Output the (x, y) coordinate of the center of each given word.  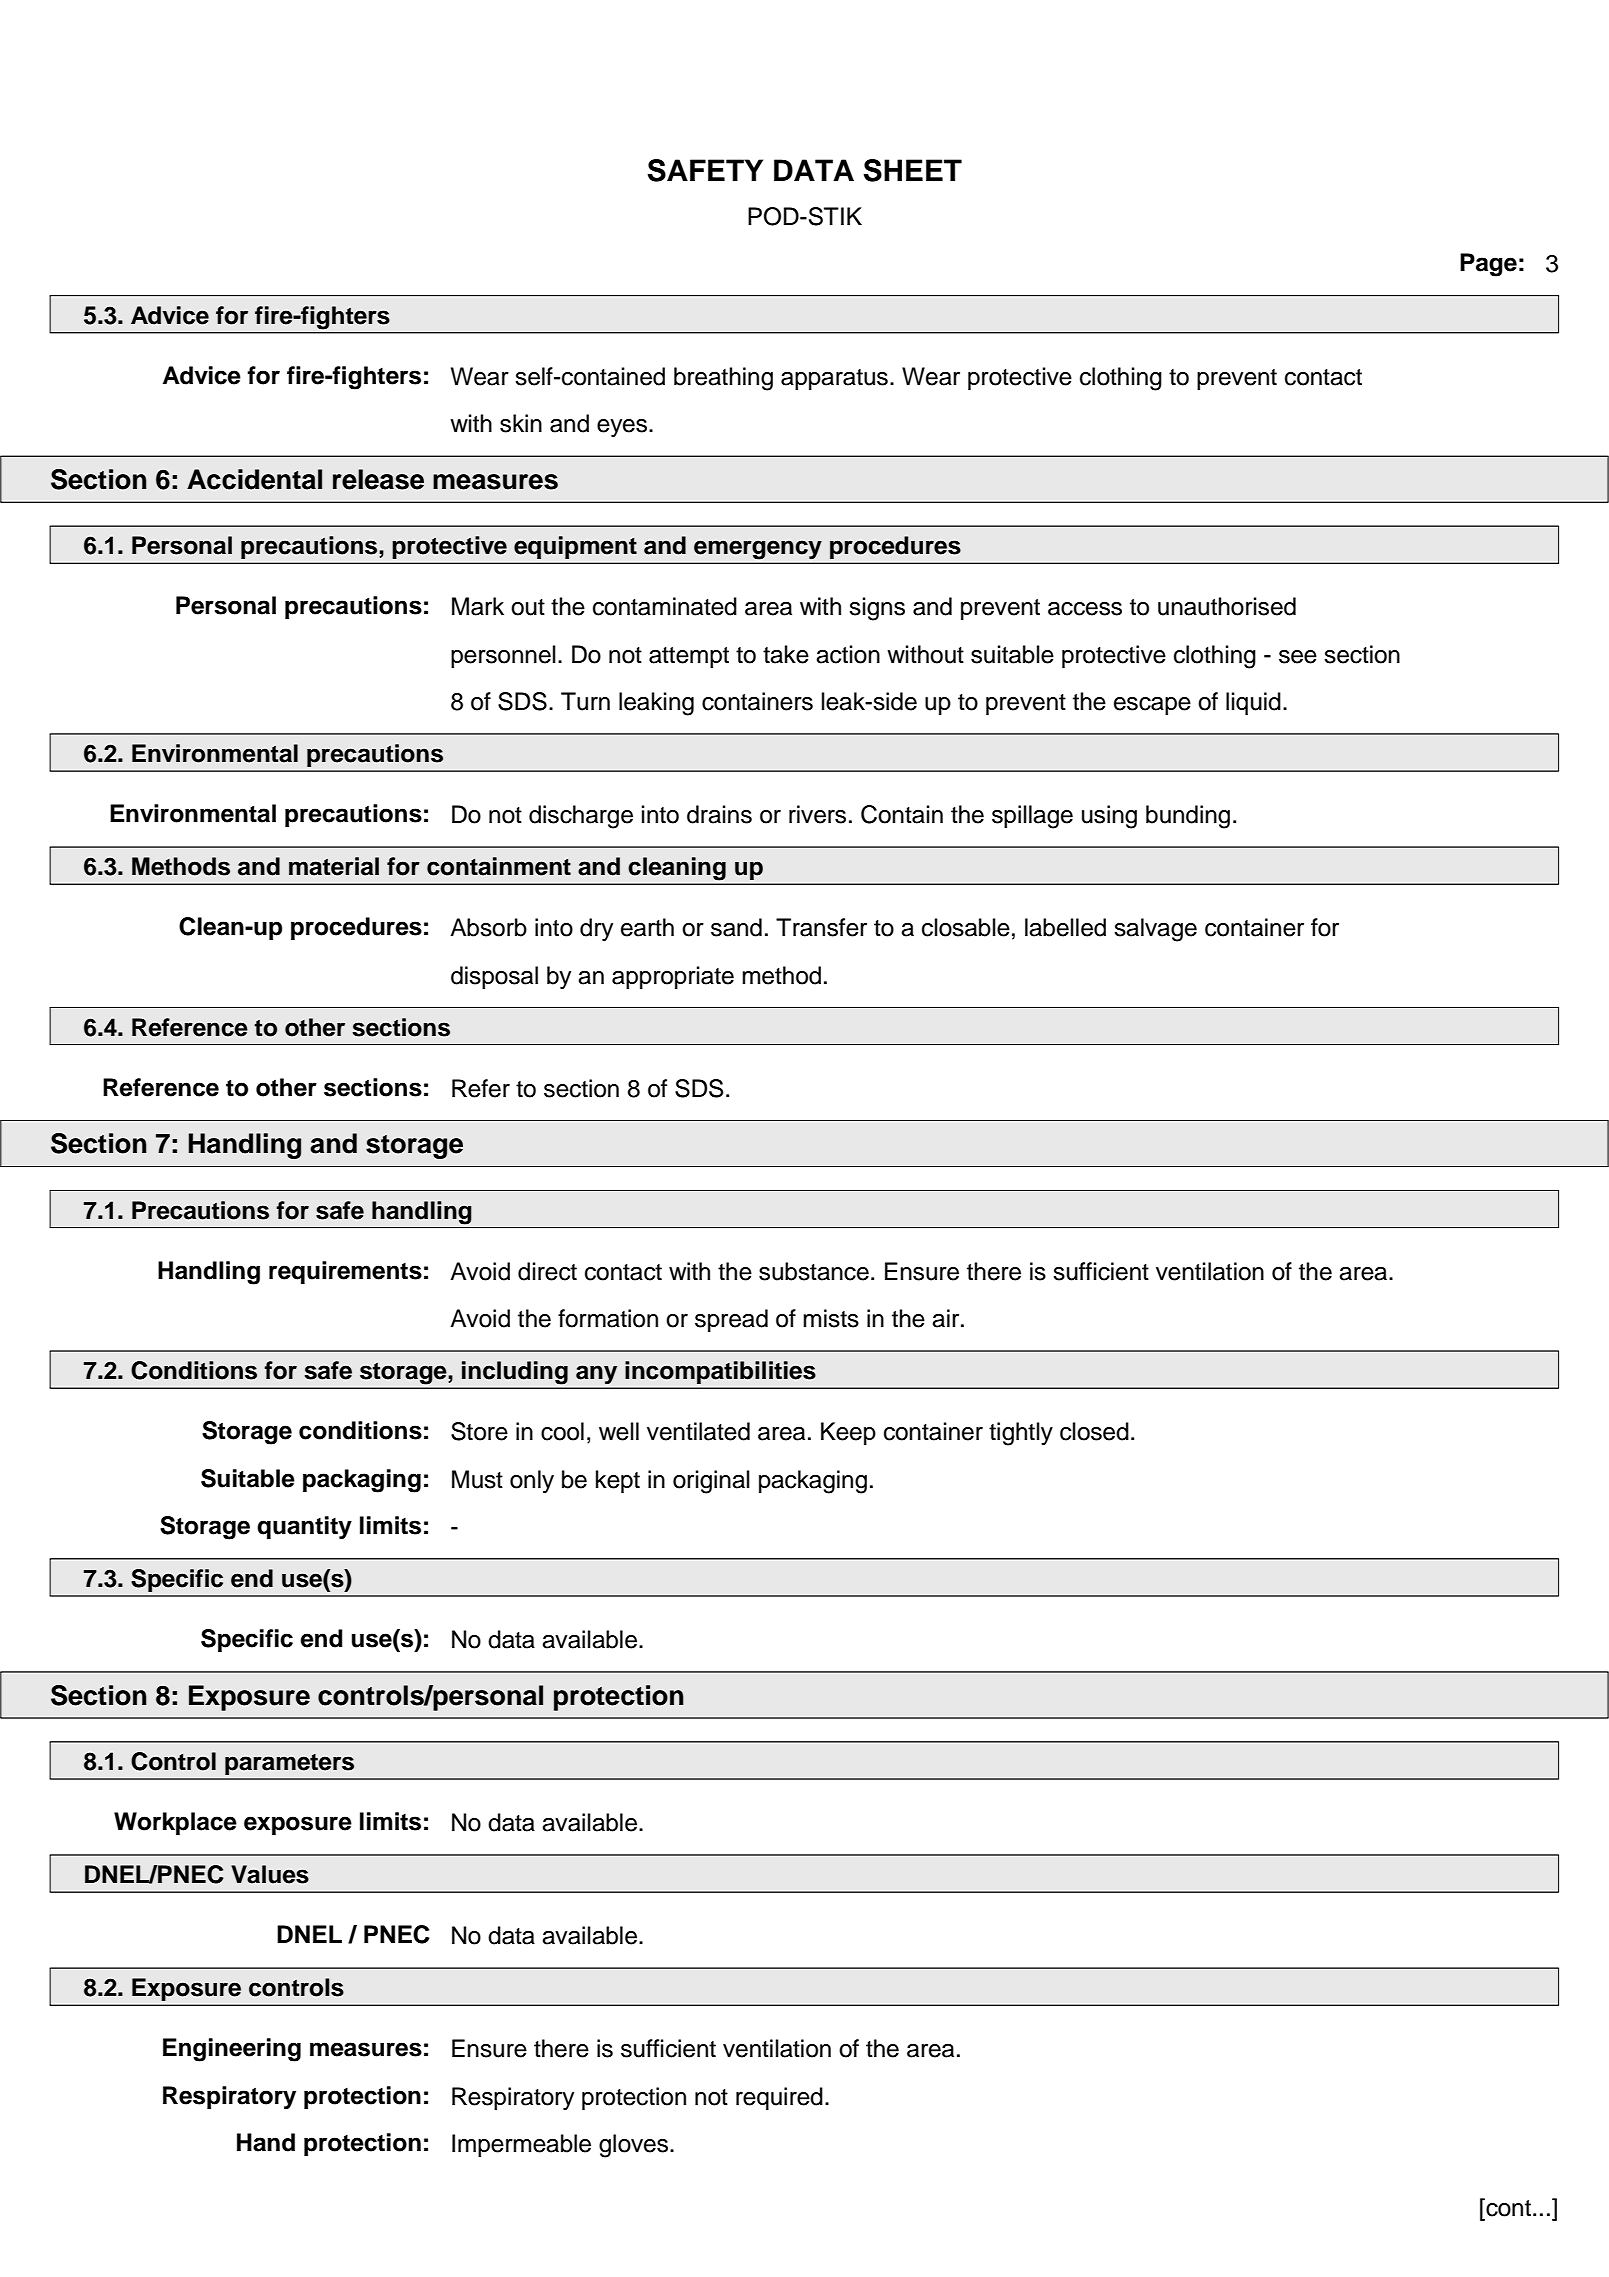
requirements (345, 1272)
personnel (503, 656)
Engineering (232, 2050)
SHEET (912, 170)
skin (521, 423)
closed (1094, 1431)
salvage (1155, 930)
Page (1488, 265)
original (711, 1482)
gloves (635, 2146)
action (848, 654)
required (779, 2098)
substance (814, 1271)
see (1298, 657)
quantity (304, 1528)
